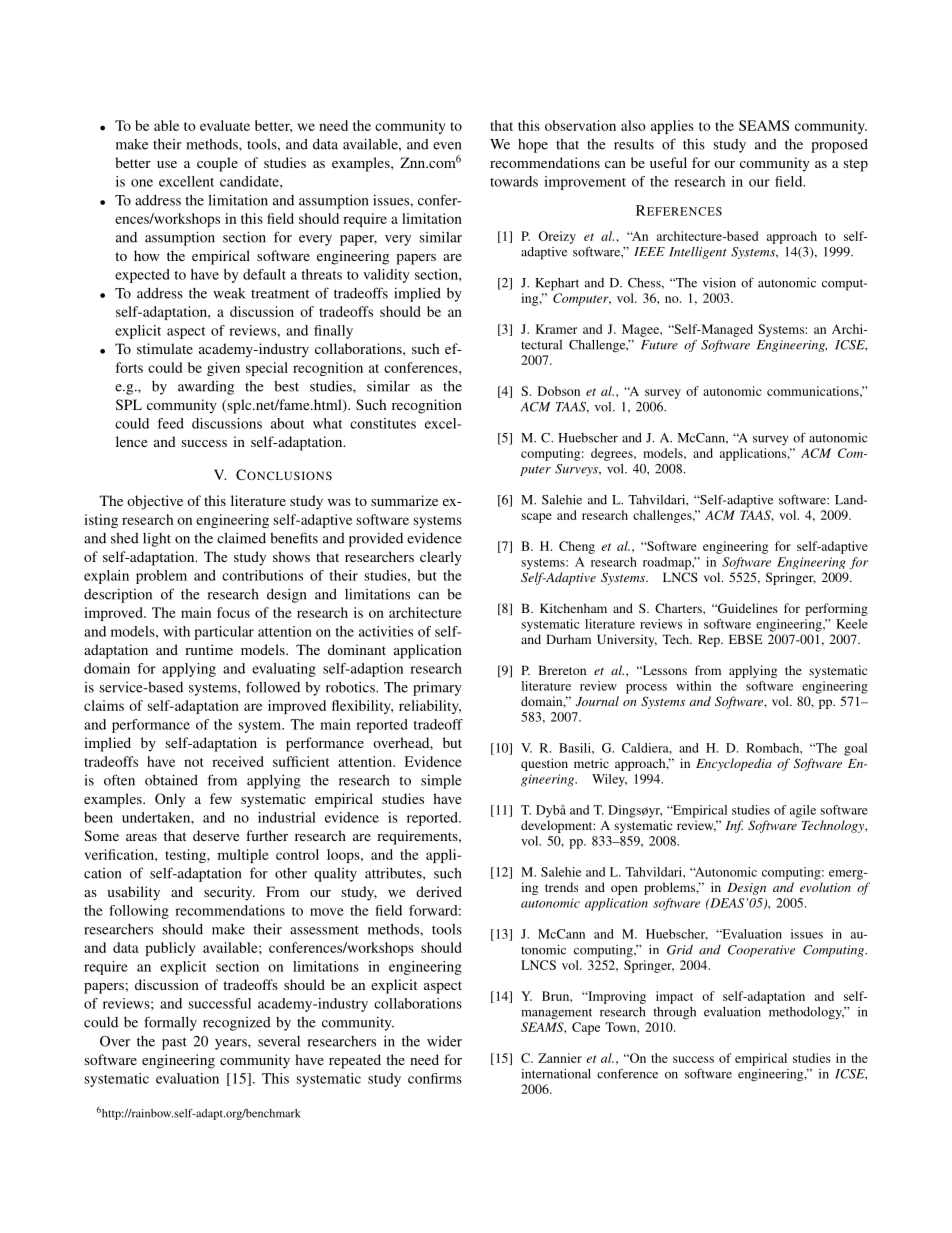 The height and width of the page is (1233, 952). What do you see at coordinates (383, 423) in the page?
I see `constitutes` at bounding box center [383, 423].
